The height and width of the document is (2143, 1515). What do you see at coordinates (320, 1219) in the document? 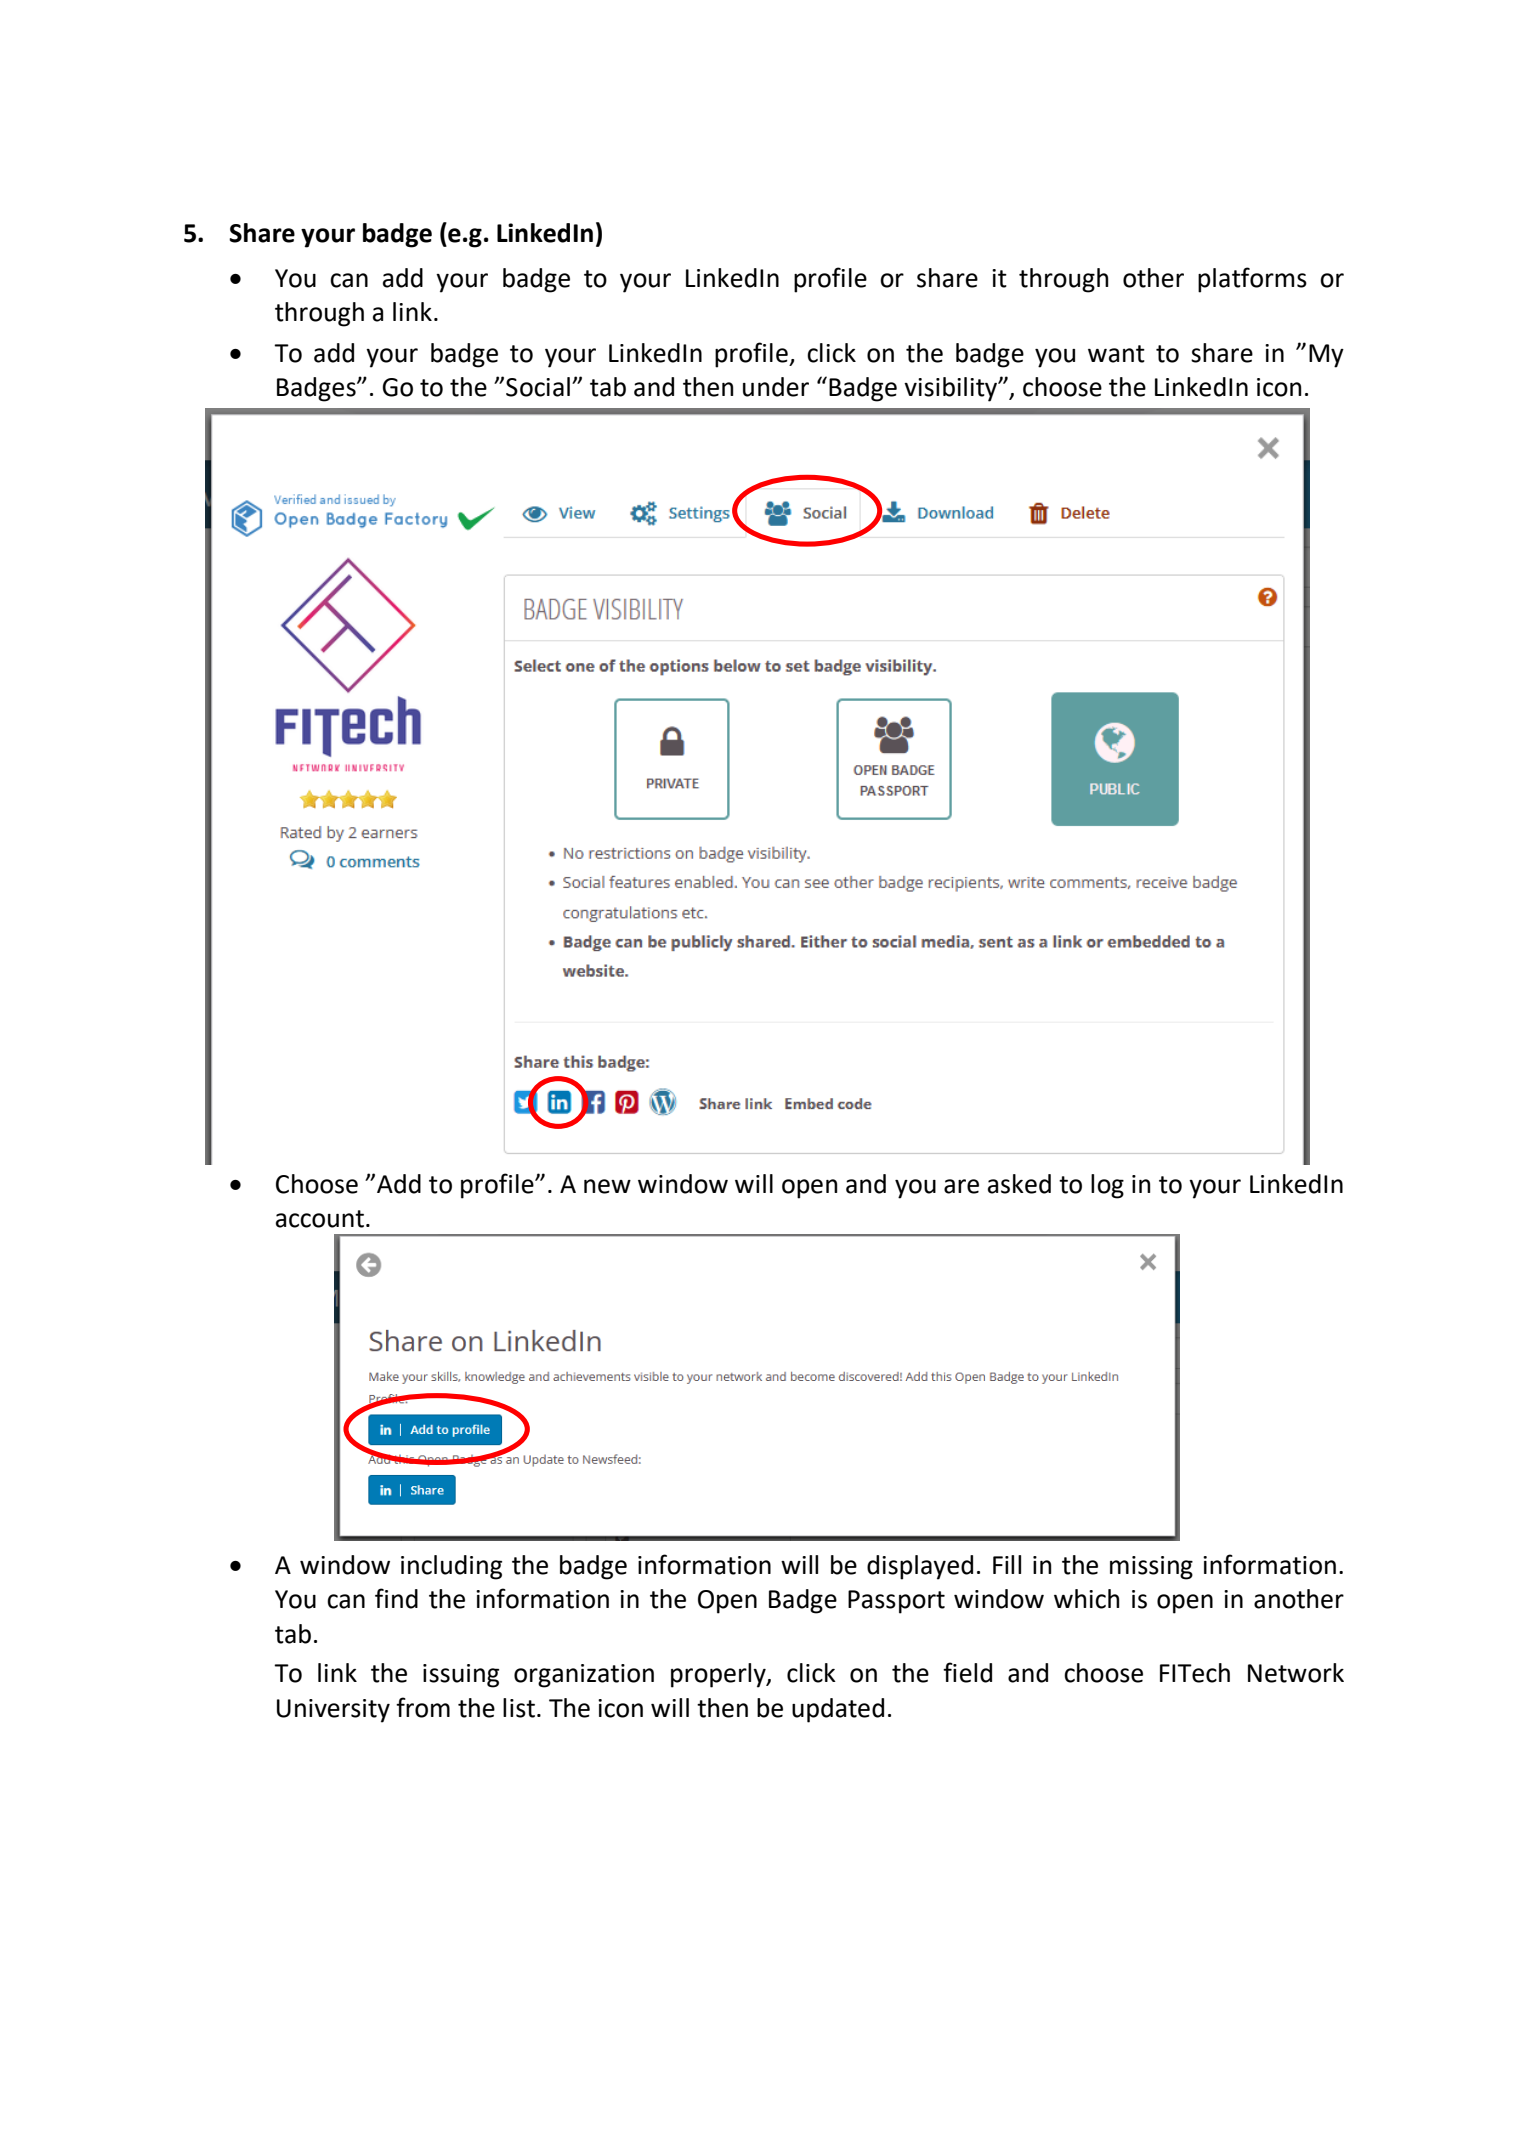
I see `account` at bounding box center [320, 1219].
